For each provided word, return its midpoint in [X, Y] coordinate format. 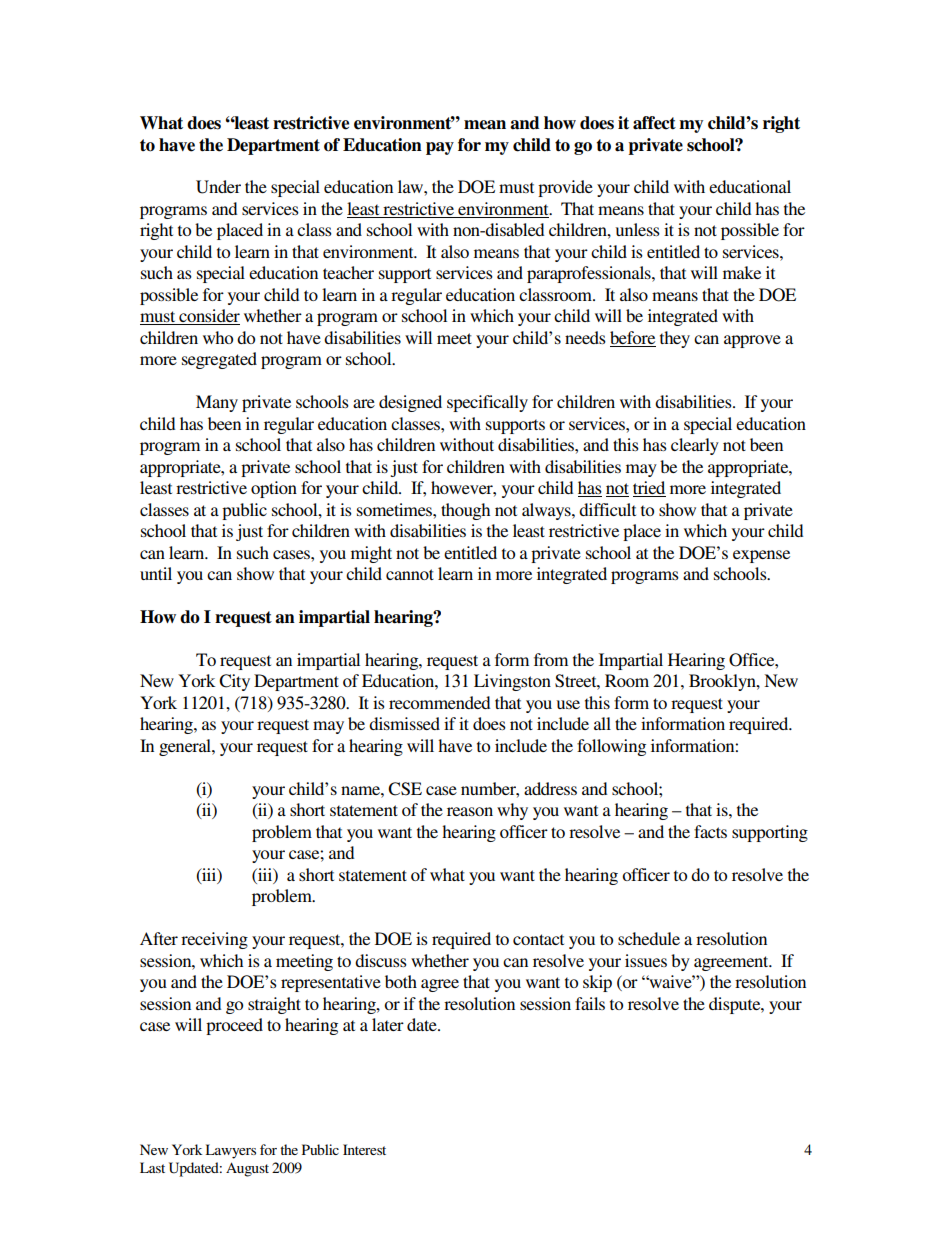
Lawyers [230, 1151]
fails [590, 1003]
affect [654, 123]
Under [218, 187]
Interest [364, 1149]
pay [440, 148]
